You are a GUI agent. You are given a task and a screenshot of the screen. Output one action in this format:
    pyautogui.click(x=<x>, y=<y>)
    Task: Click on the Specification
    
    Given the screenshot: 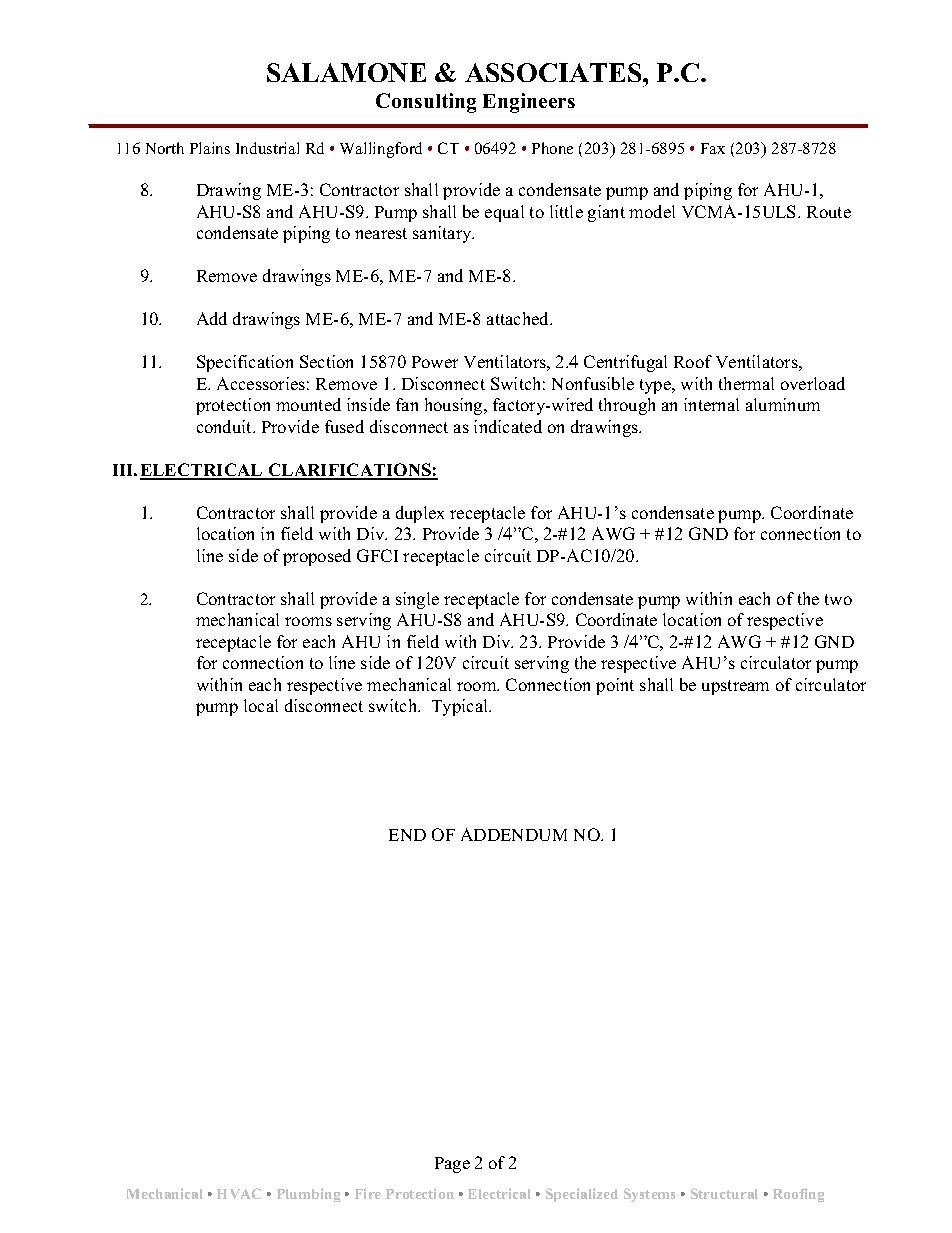 What is the action you would take?
    pyautogui.click(x=245, y=363)
